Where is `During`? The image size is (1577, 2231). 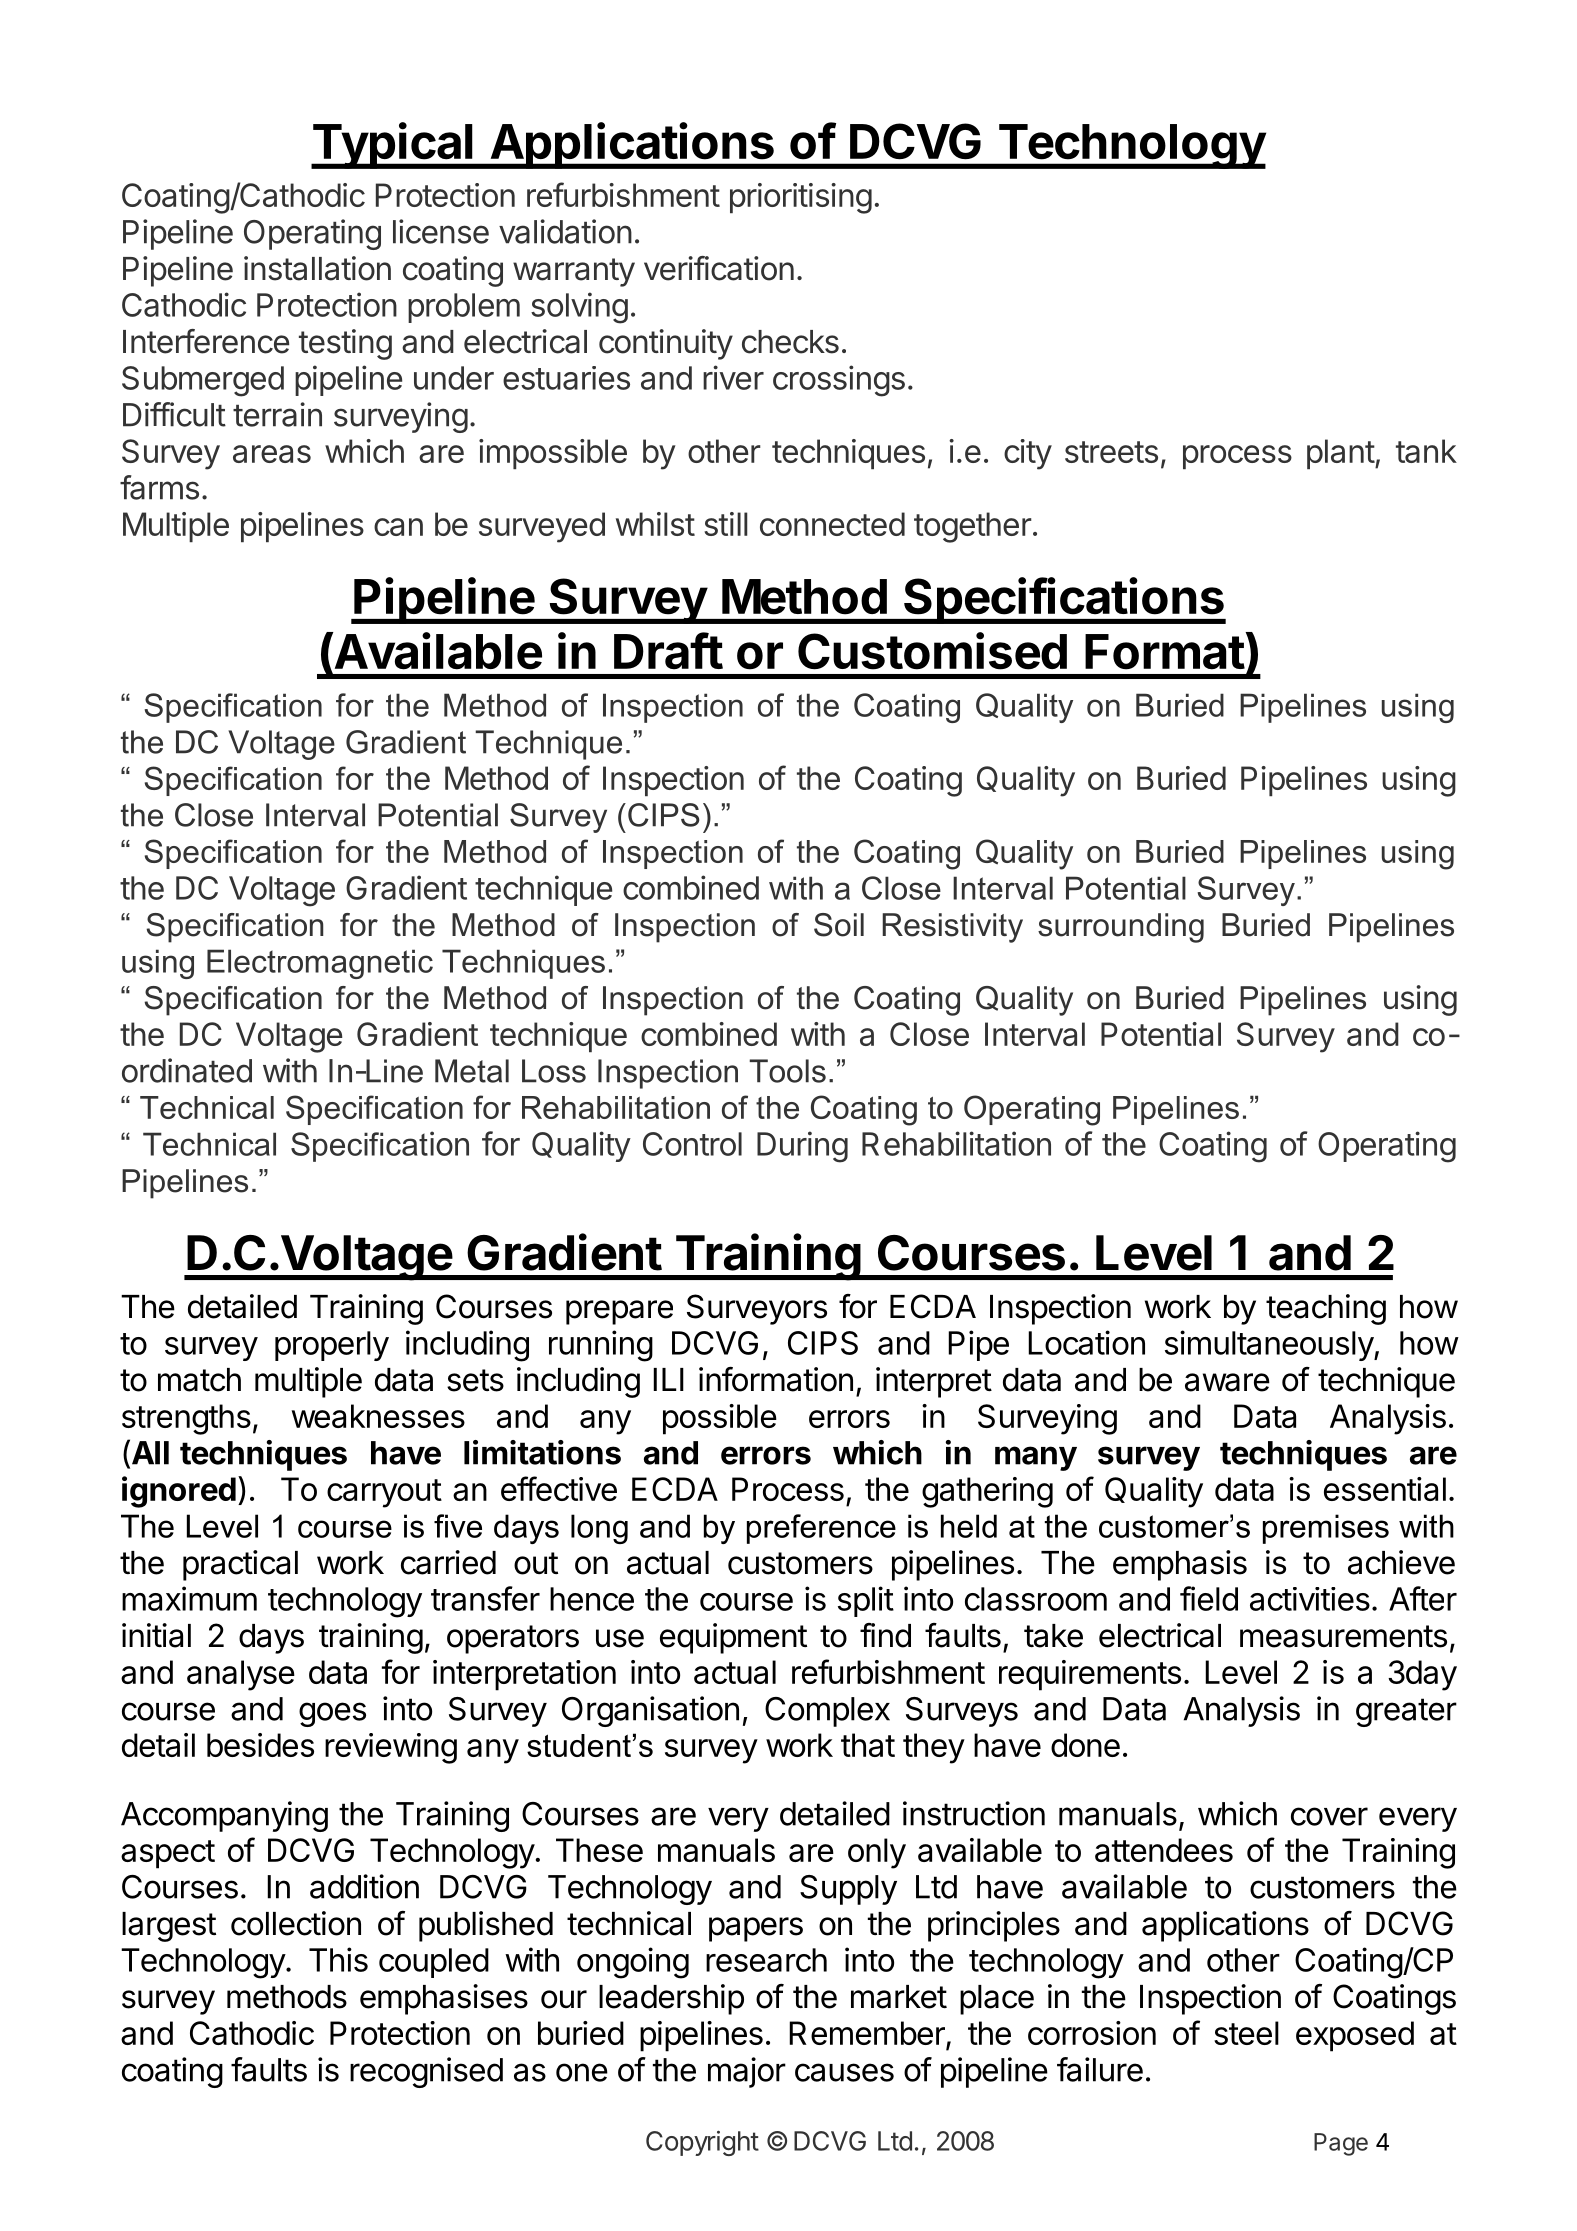 During is located at coordinates (802, 1147).
